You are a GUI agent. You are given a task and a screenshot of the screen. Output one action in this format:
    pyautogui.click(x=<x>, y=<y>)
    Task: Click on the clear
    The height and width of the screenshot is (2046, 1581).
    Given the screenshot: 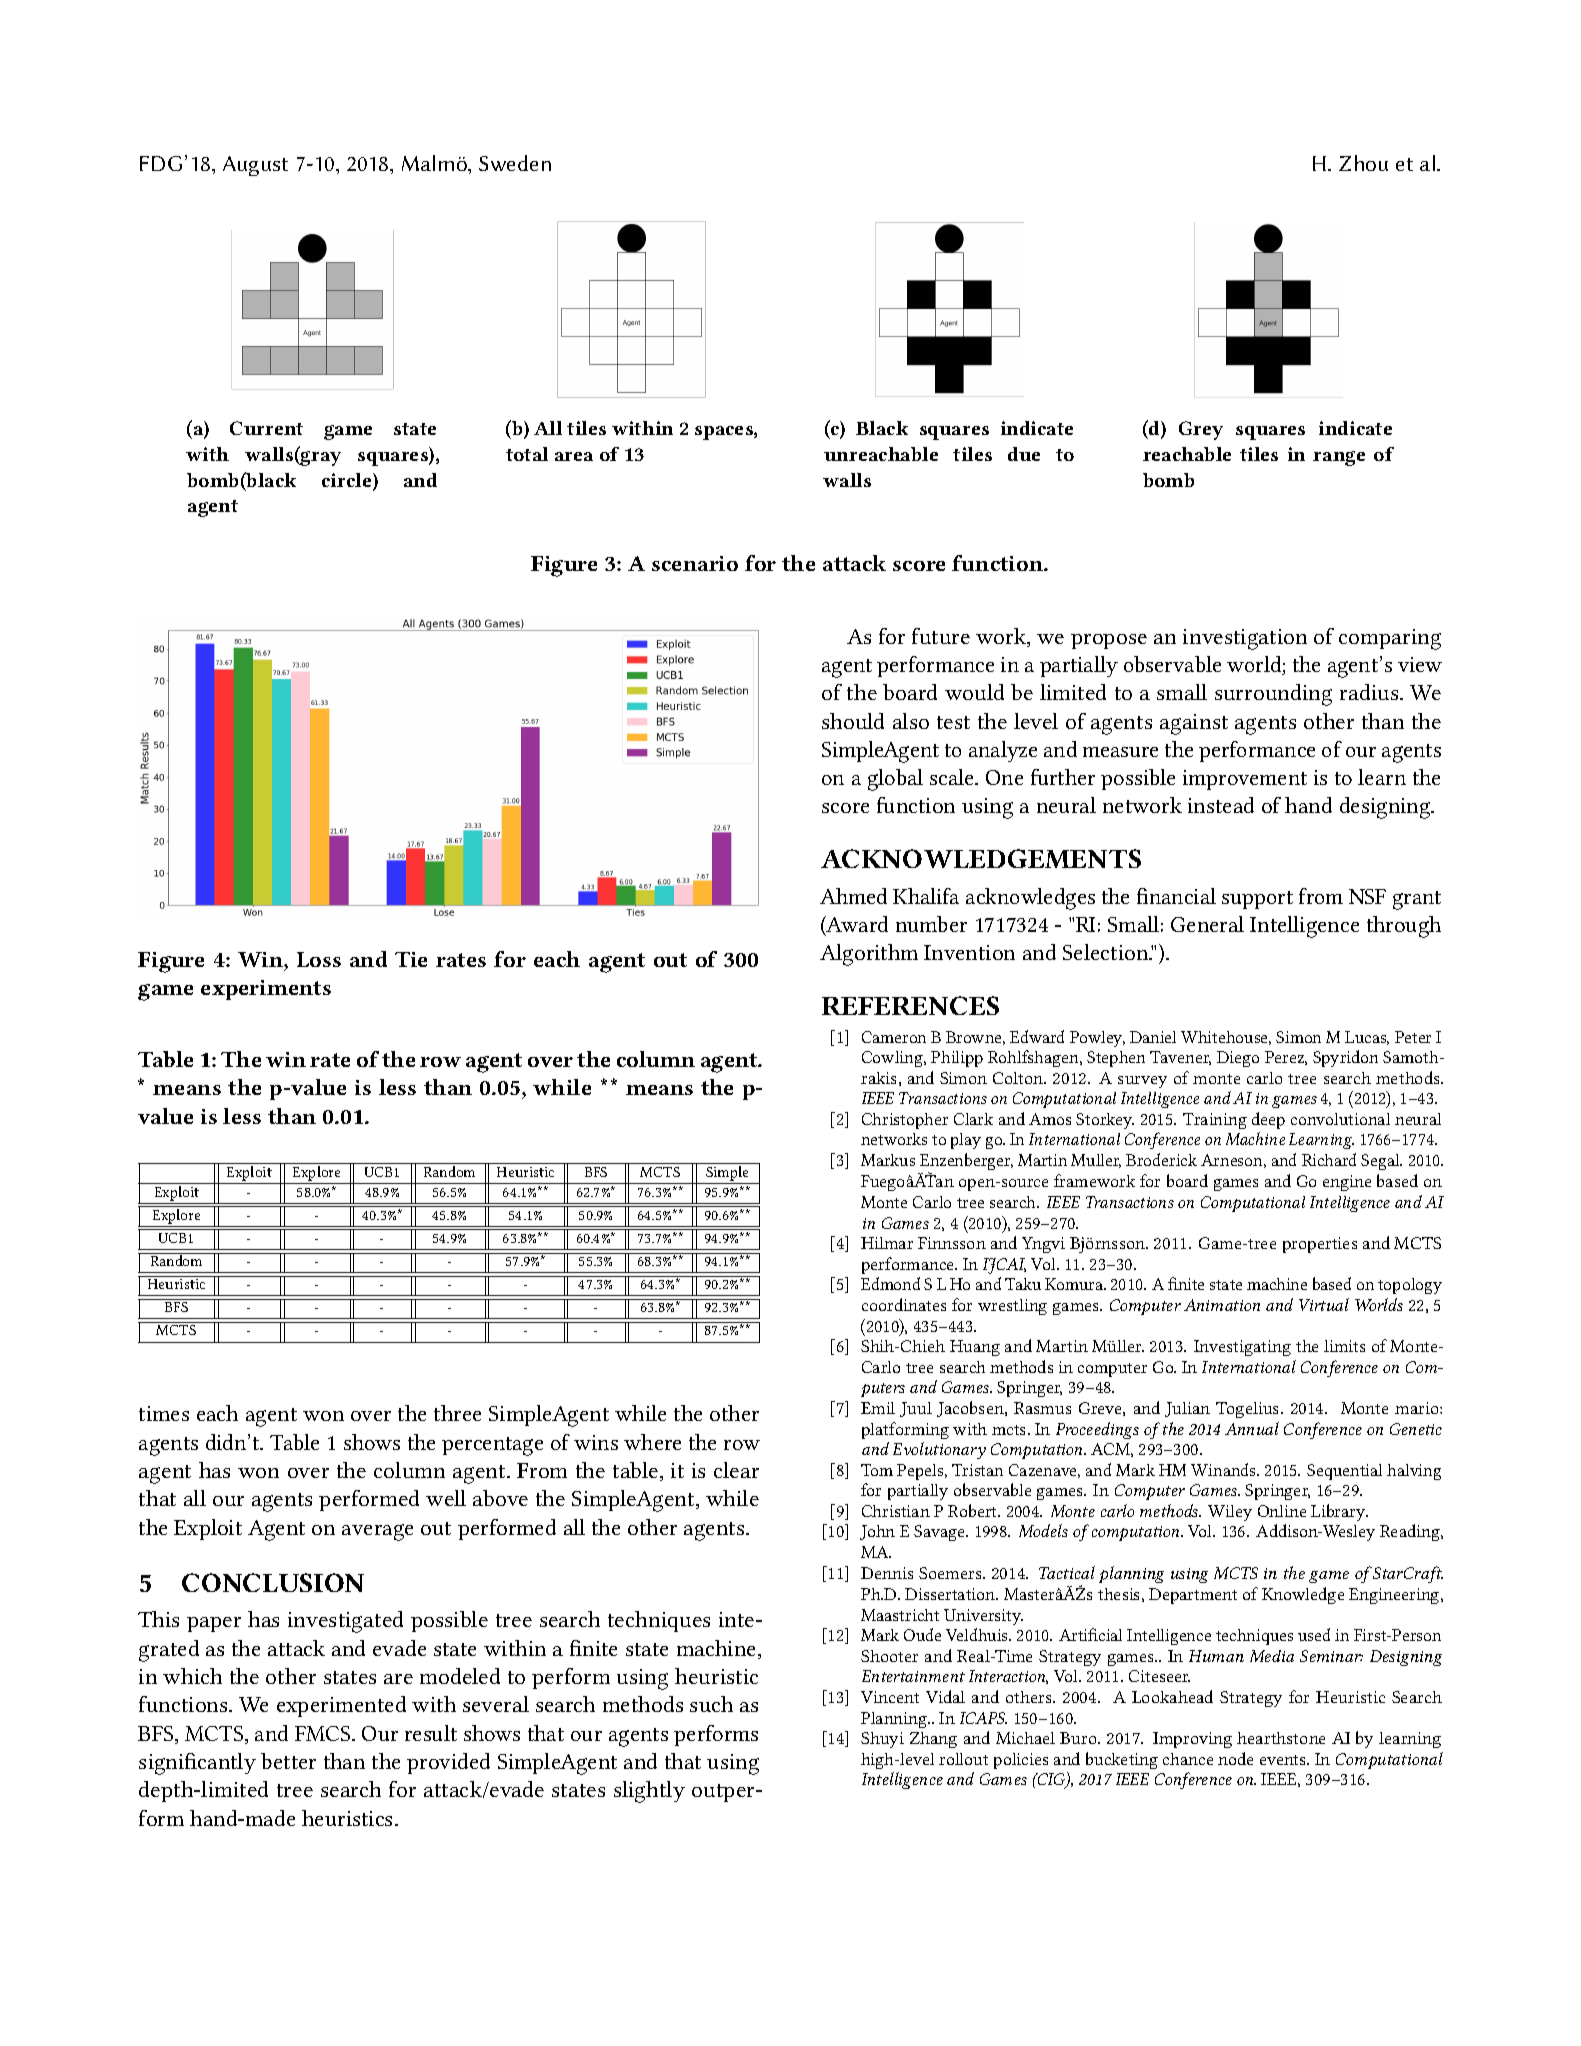 What is the action you would take?
    pyautogui.click(x=736, y=1470)
